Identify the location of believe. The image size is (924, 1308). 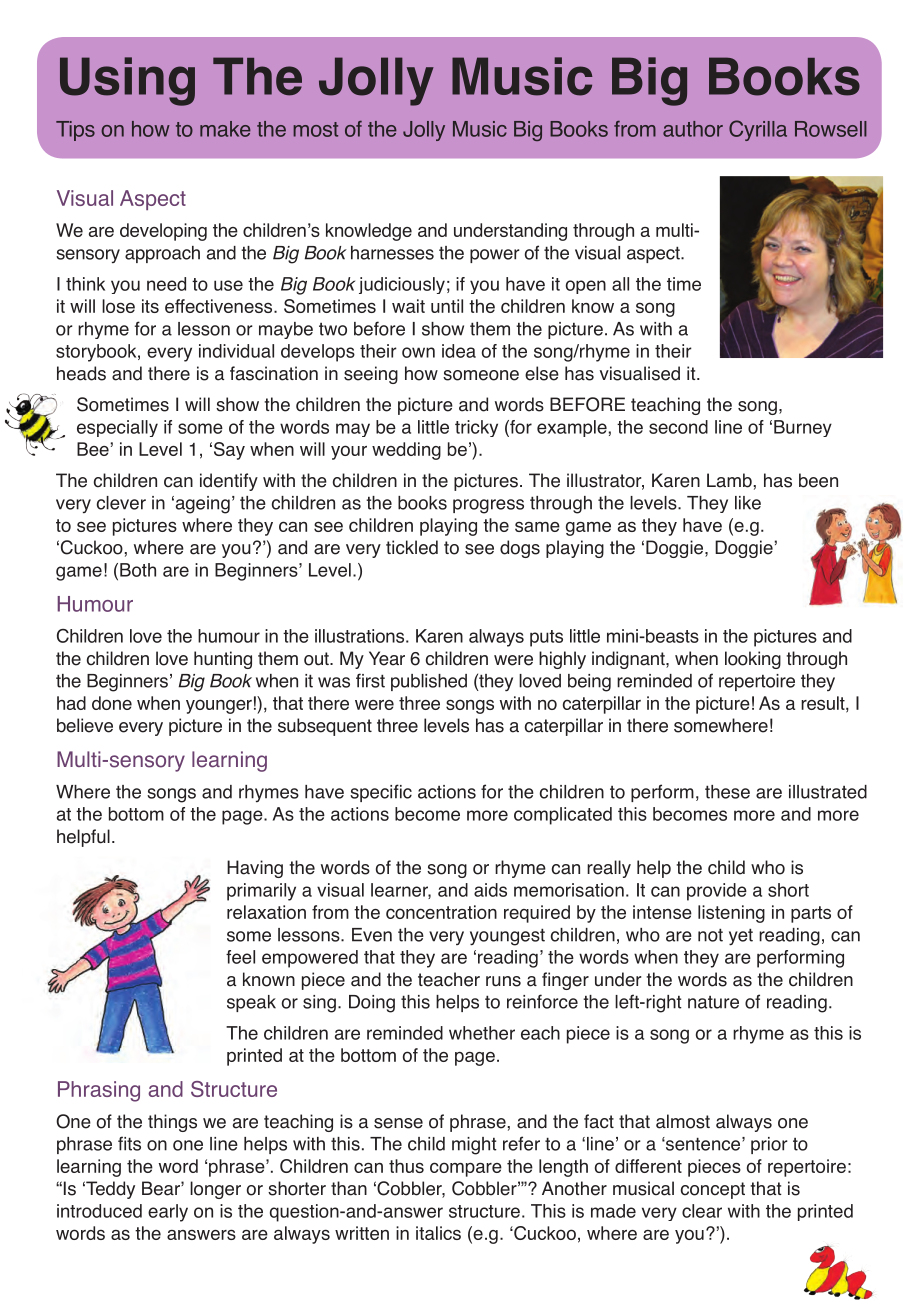
(85, 725).
